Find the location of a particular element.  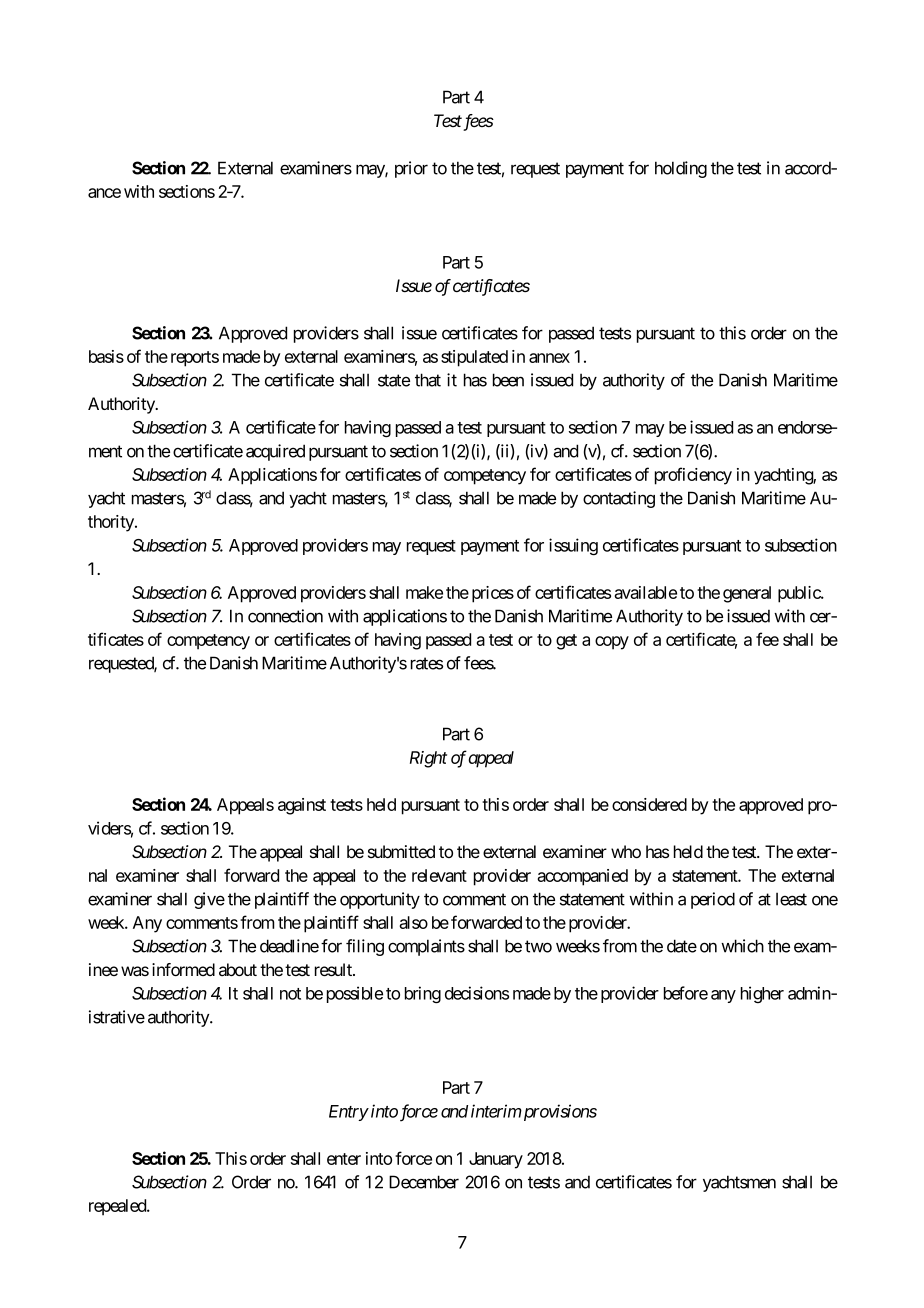

decisions is located at coordinates (477, 993).
